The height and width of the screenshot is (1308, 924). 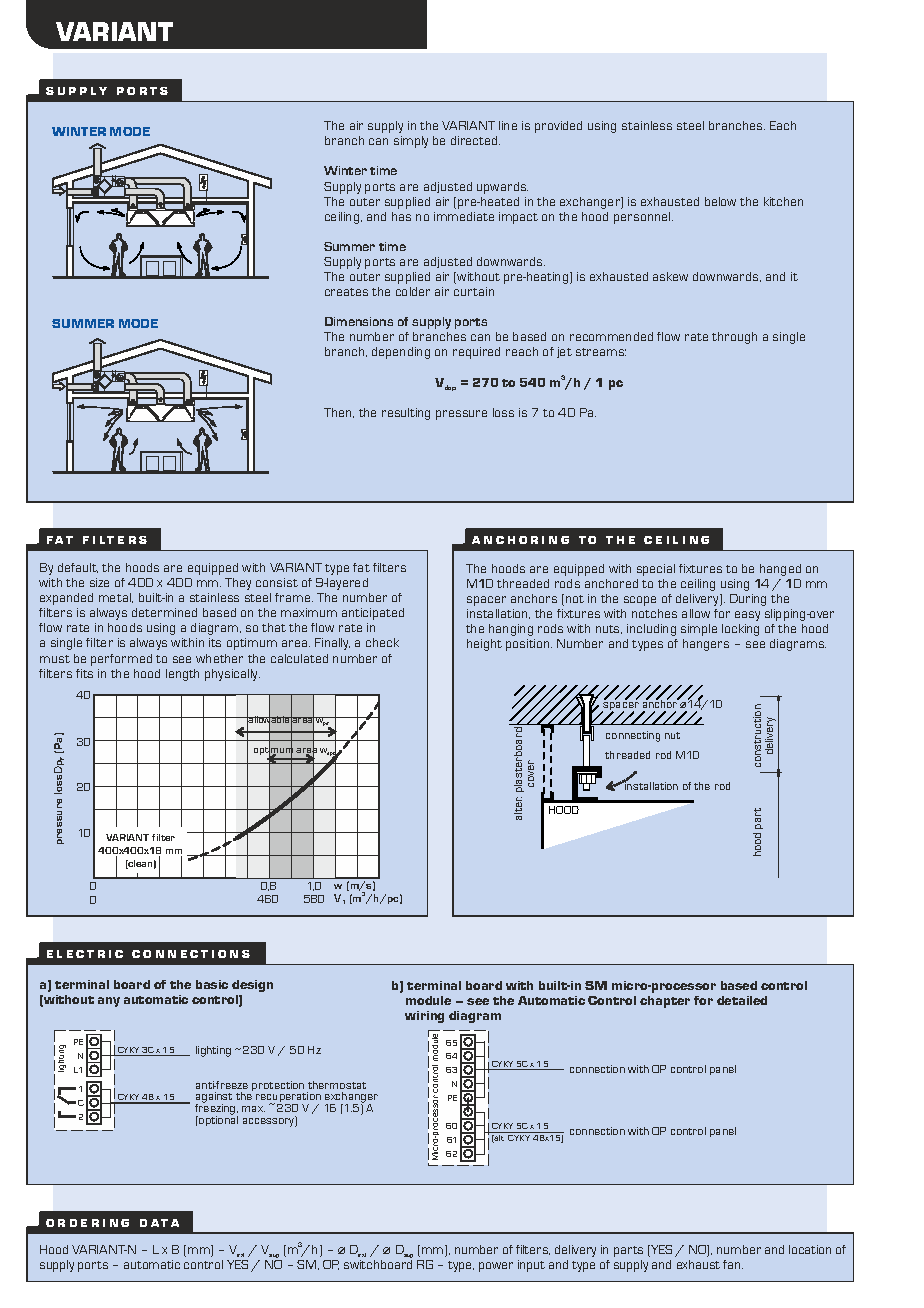 I want to click on resulting, so click(x=406, y=414).
